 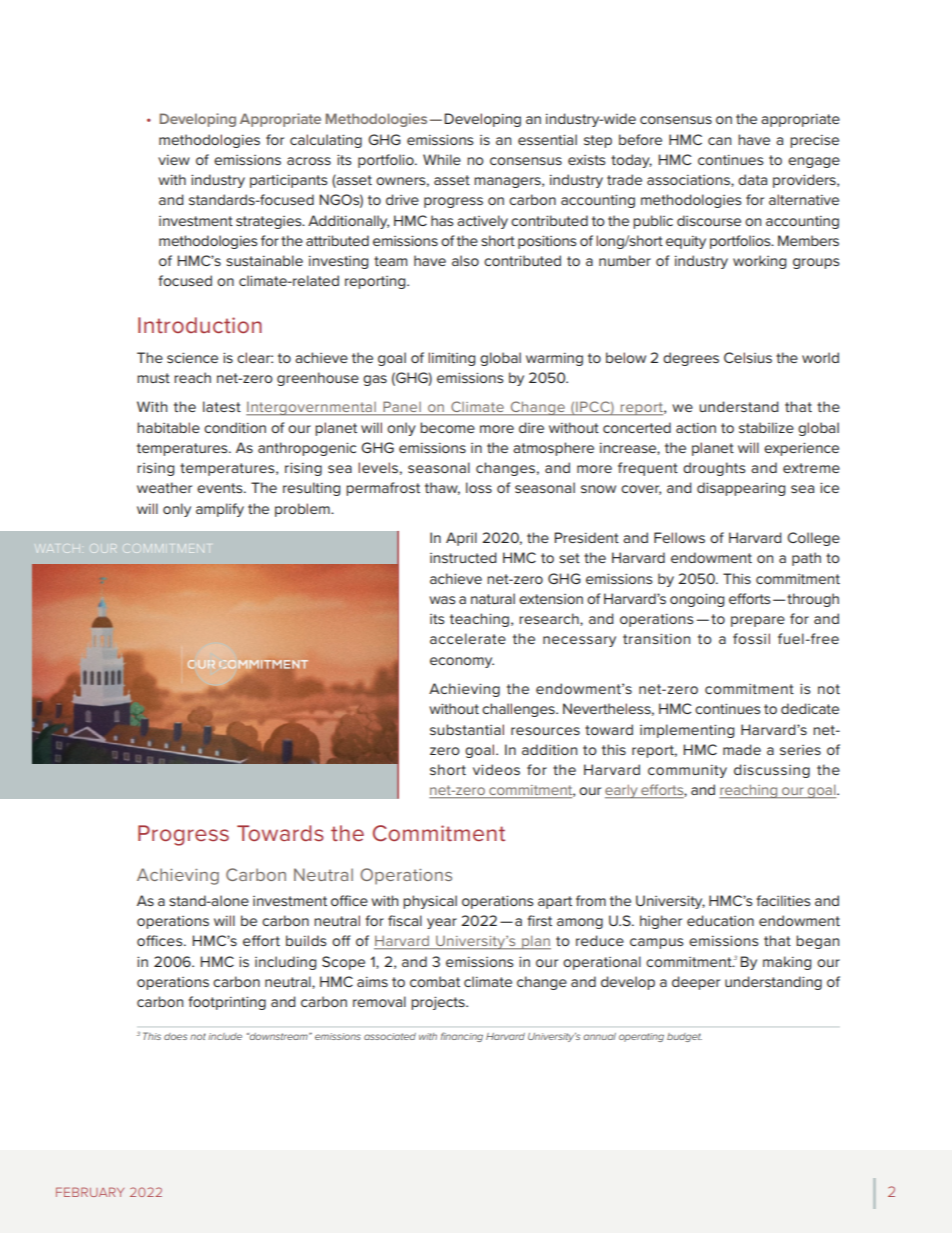 I want to click on While, so click(x=442, y=159).
